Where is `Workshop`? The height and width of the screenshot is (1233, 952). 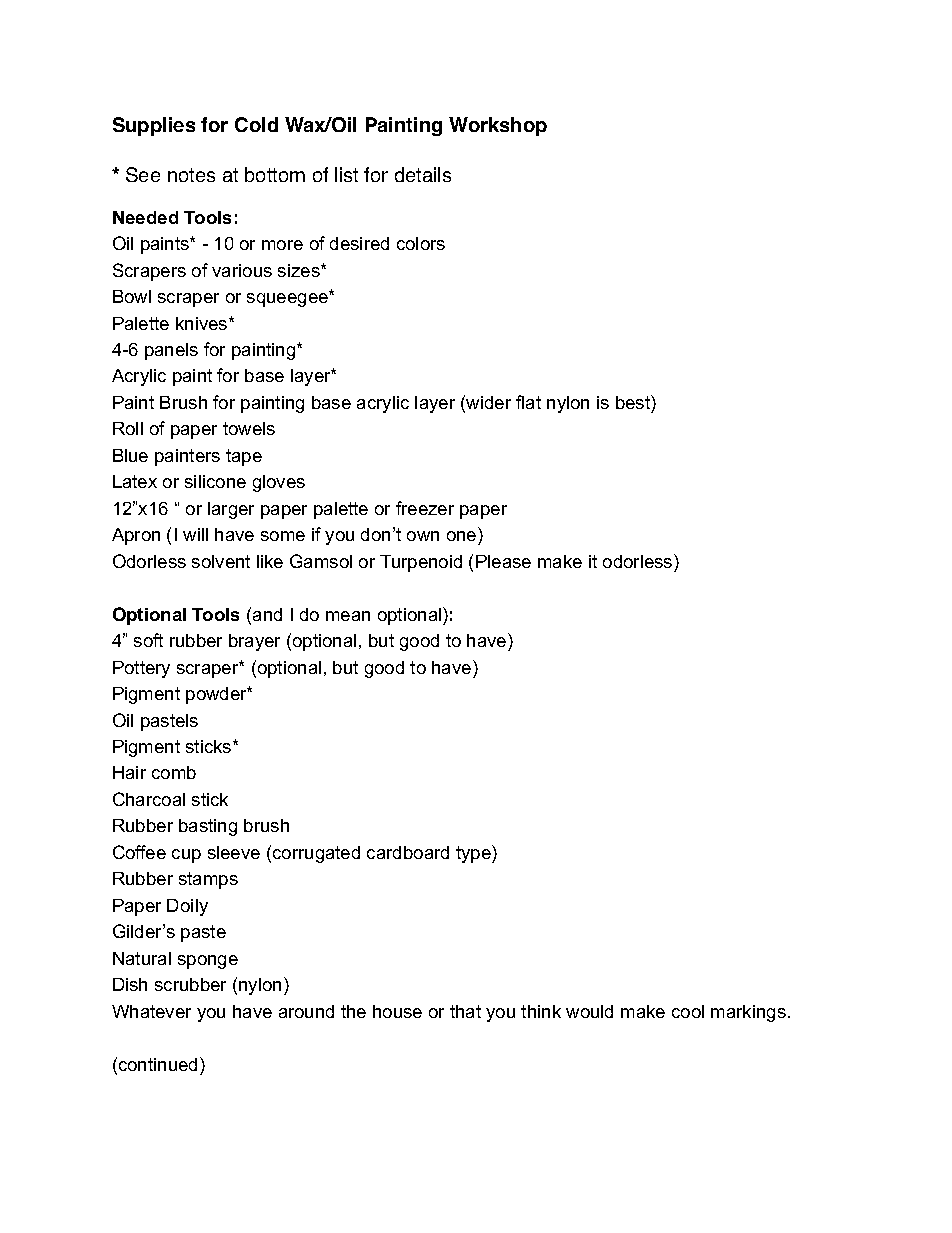
Workshop is located at coordinates (498, 126).
